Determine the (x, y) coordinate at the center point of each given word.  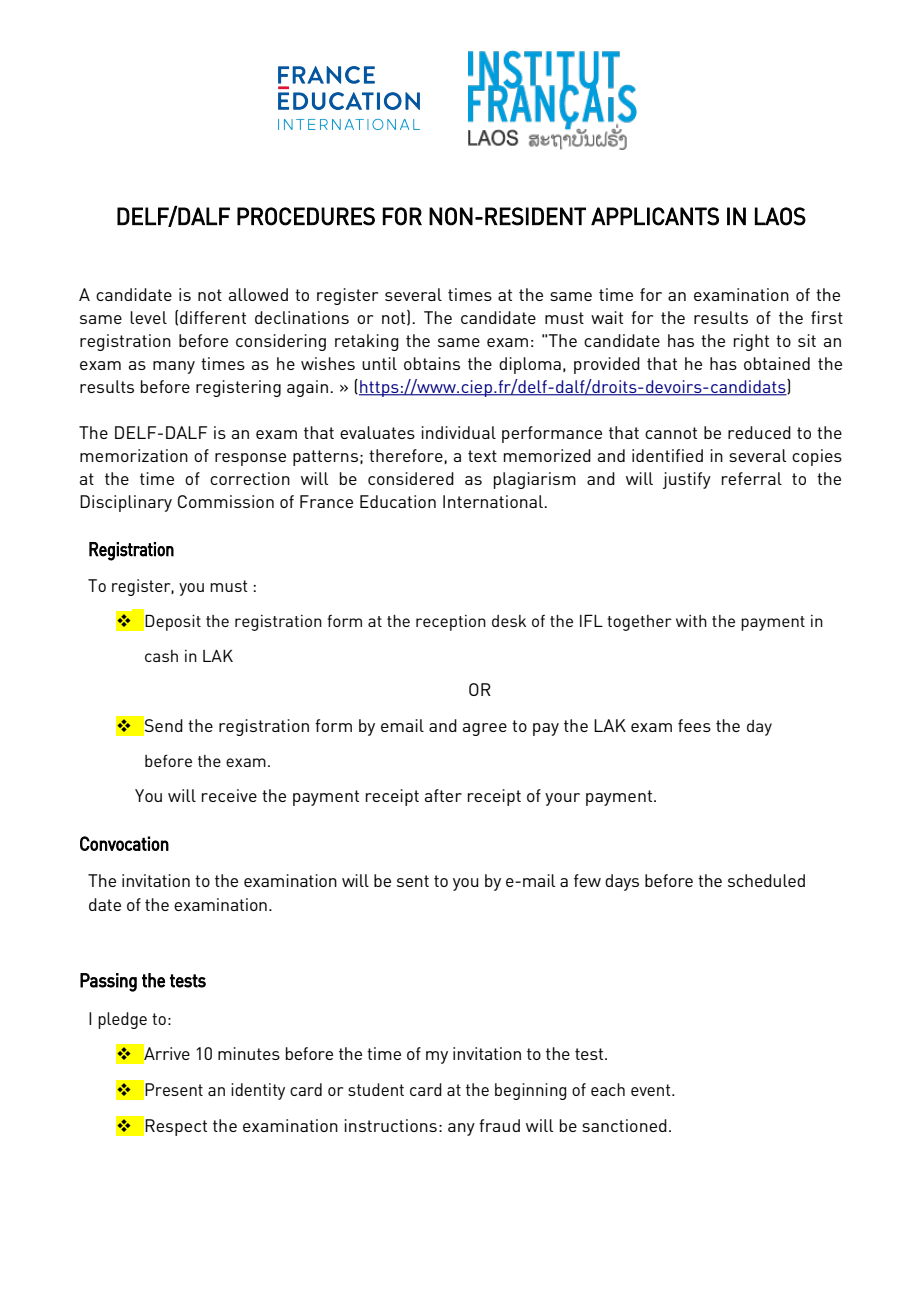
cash (161, 656)
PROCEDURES (306, 216)
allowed (258, 294)
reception (451, 623)
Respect (176, 1127)
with (691, 621)
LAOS (780, 216)
